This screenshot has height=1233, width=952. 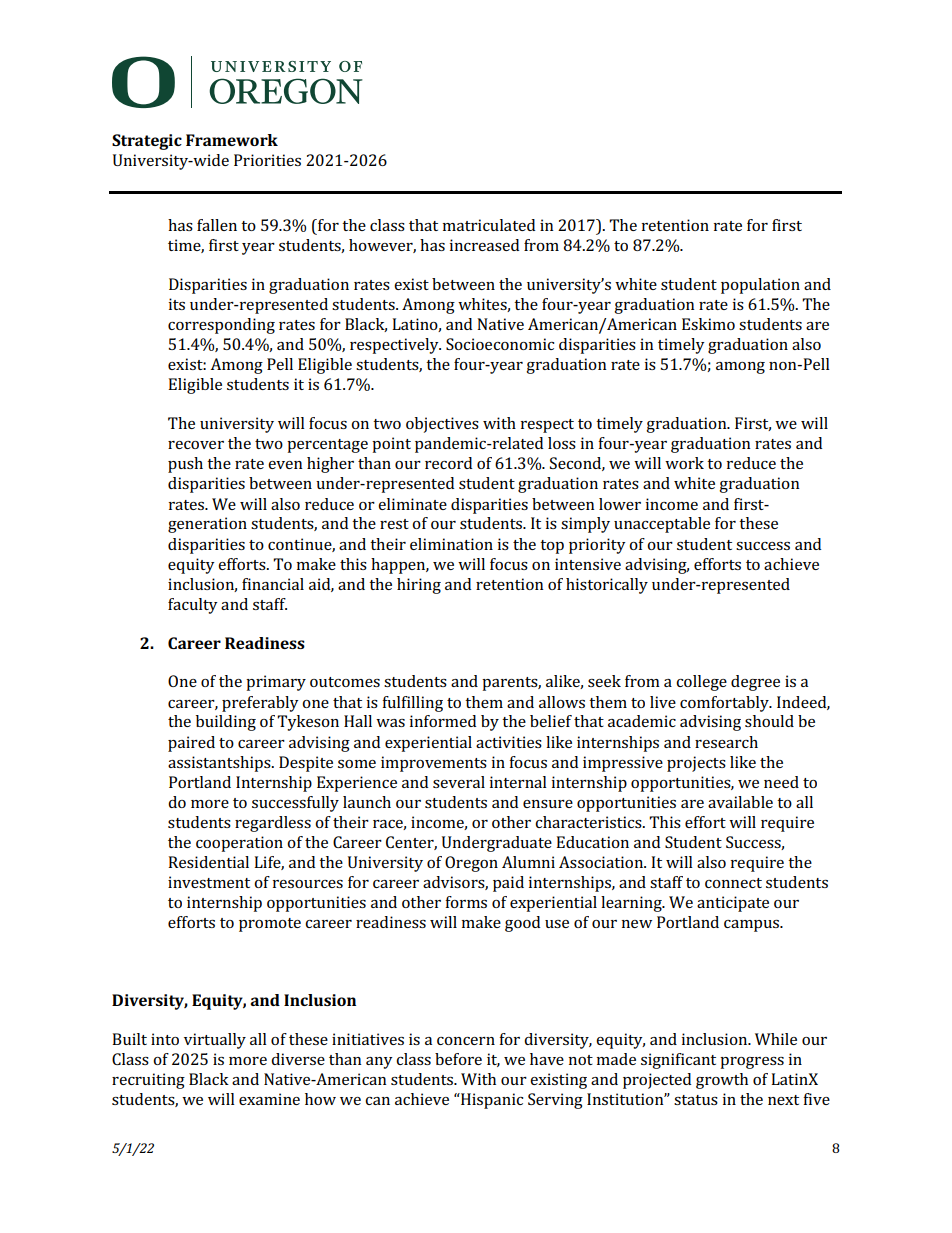 I want to click on virtually, so click(x=215, y=1041).
